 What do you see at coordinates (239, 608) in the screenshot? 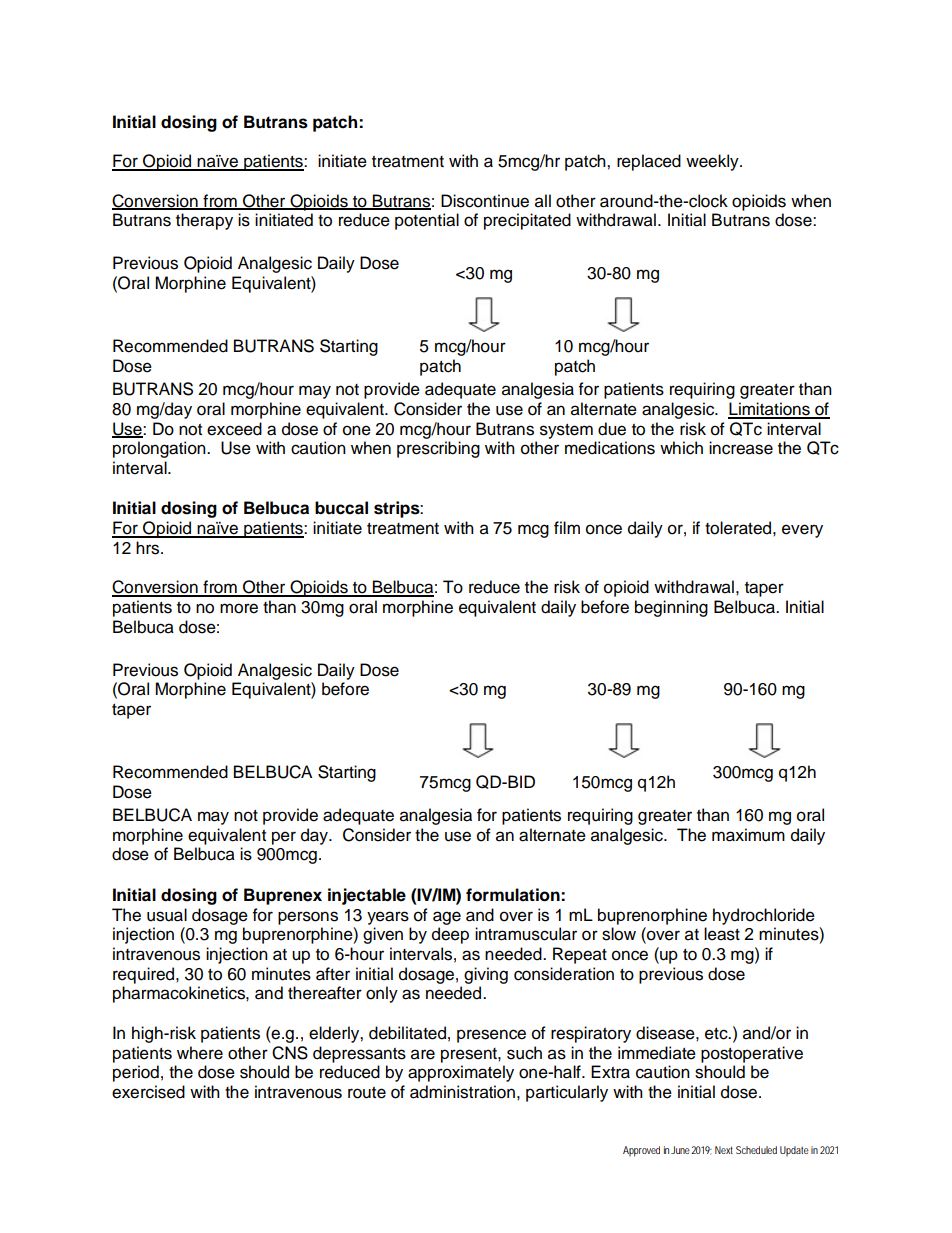
I see `more` at bounding box center [239, 608].
